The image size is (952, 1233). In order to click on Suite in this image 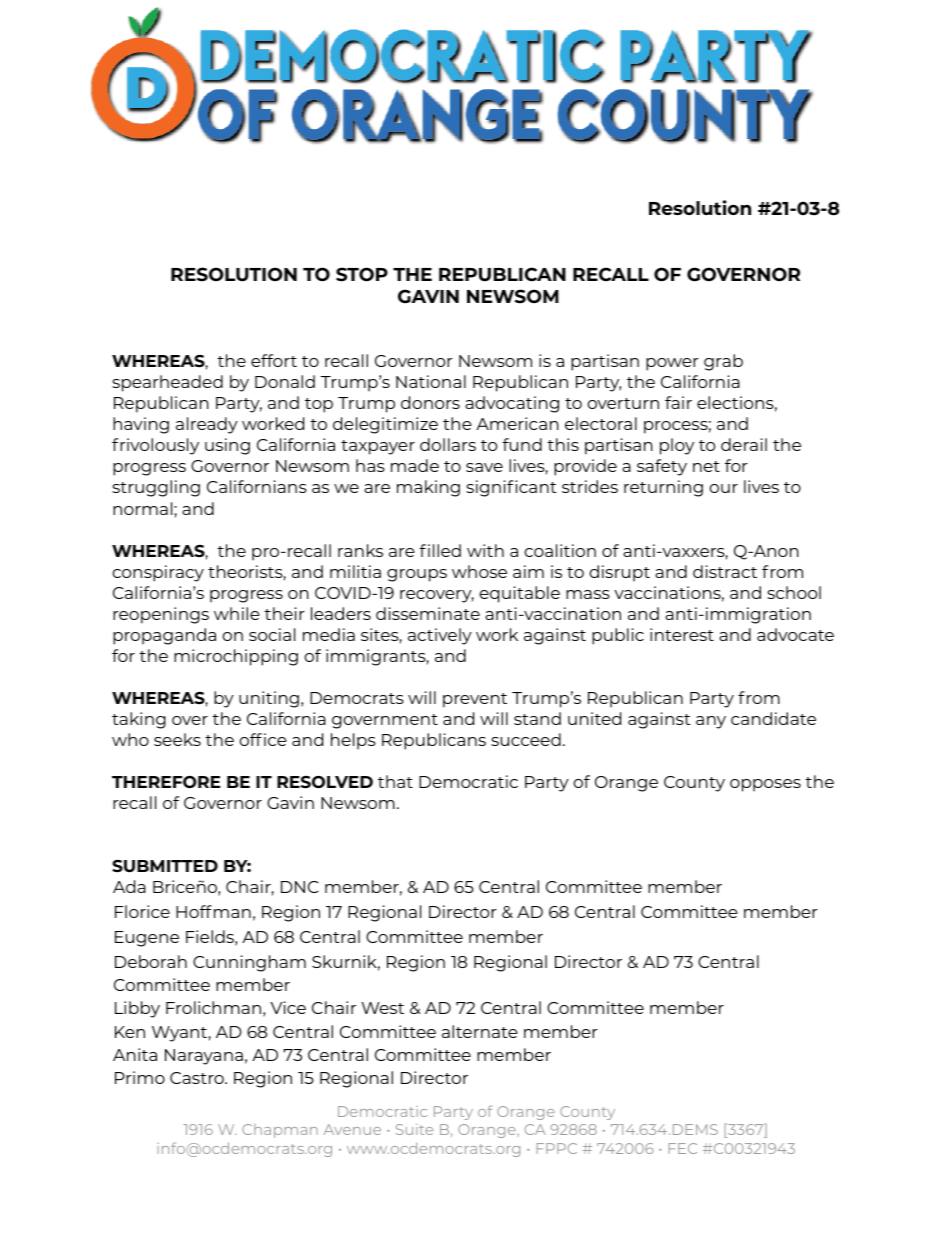, I will do `click(414, 1129)`.
